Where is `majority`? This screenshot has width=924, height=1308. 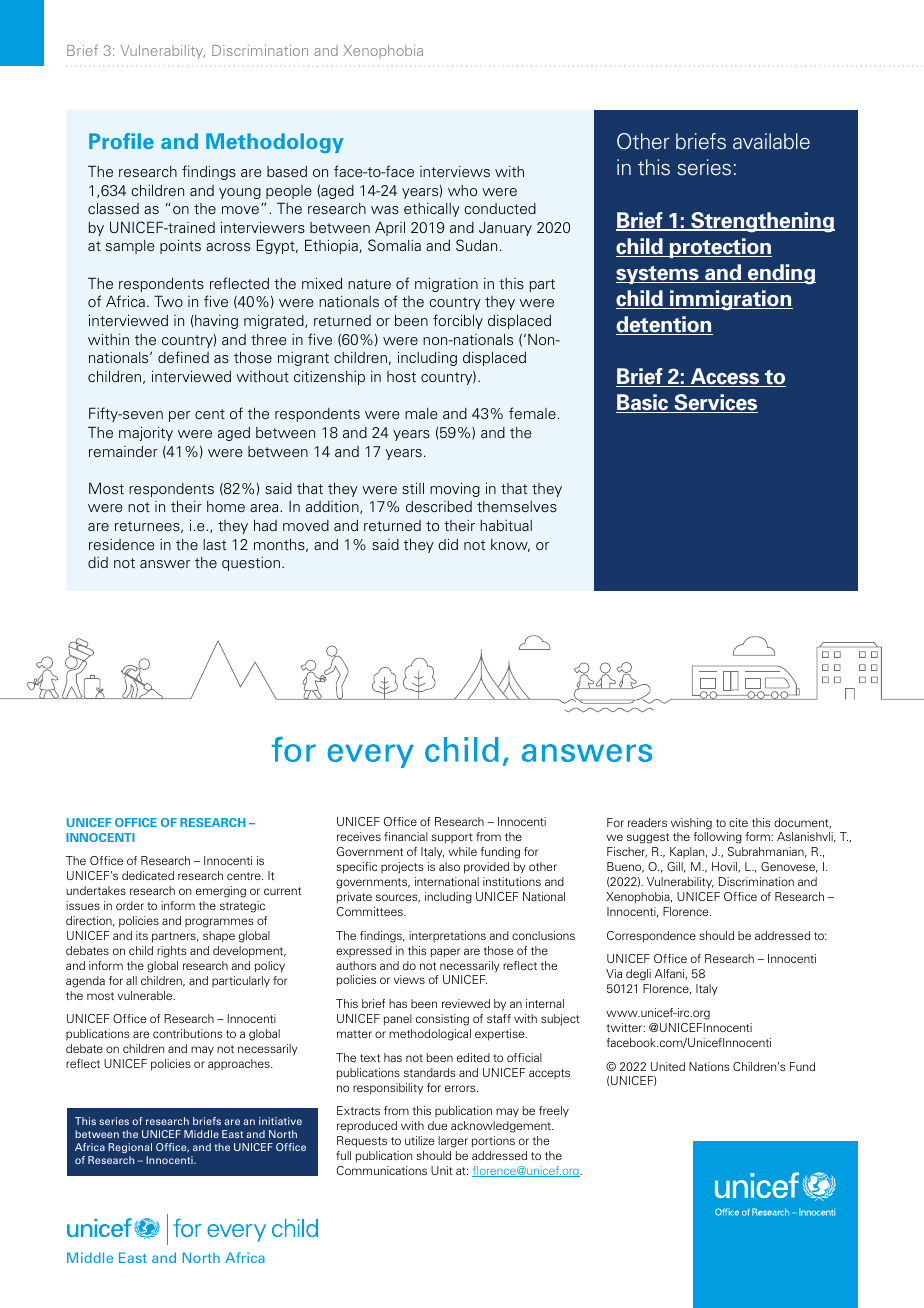 majority is located at coordinates (146, 433).
